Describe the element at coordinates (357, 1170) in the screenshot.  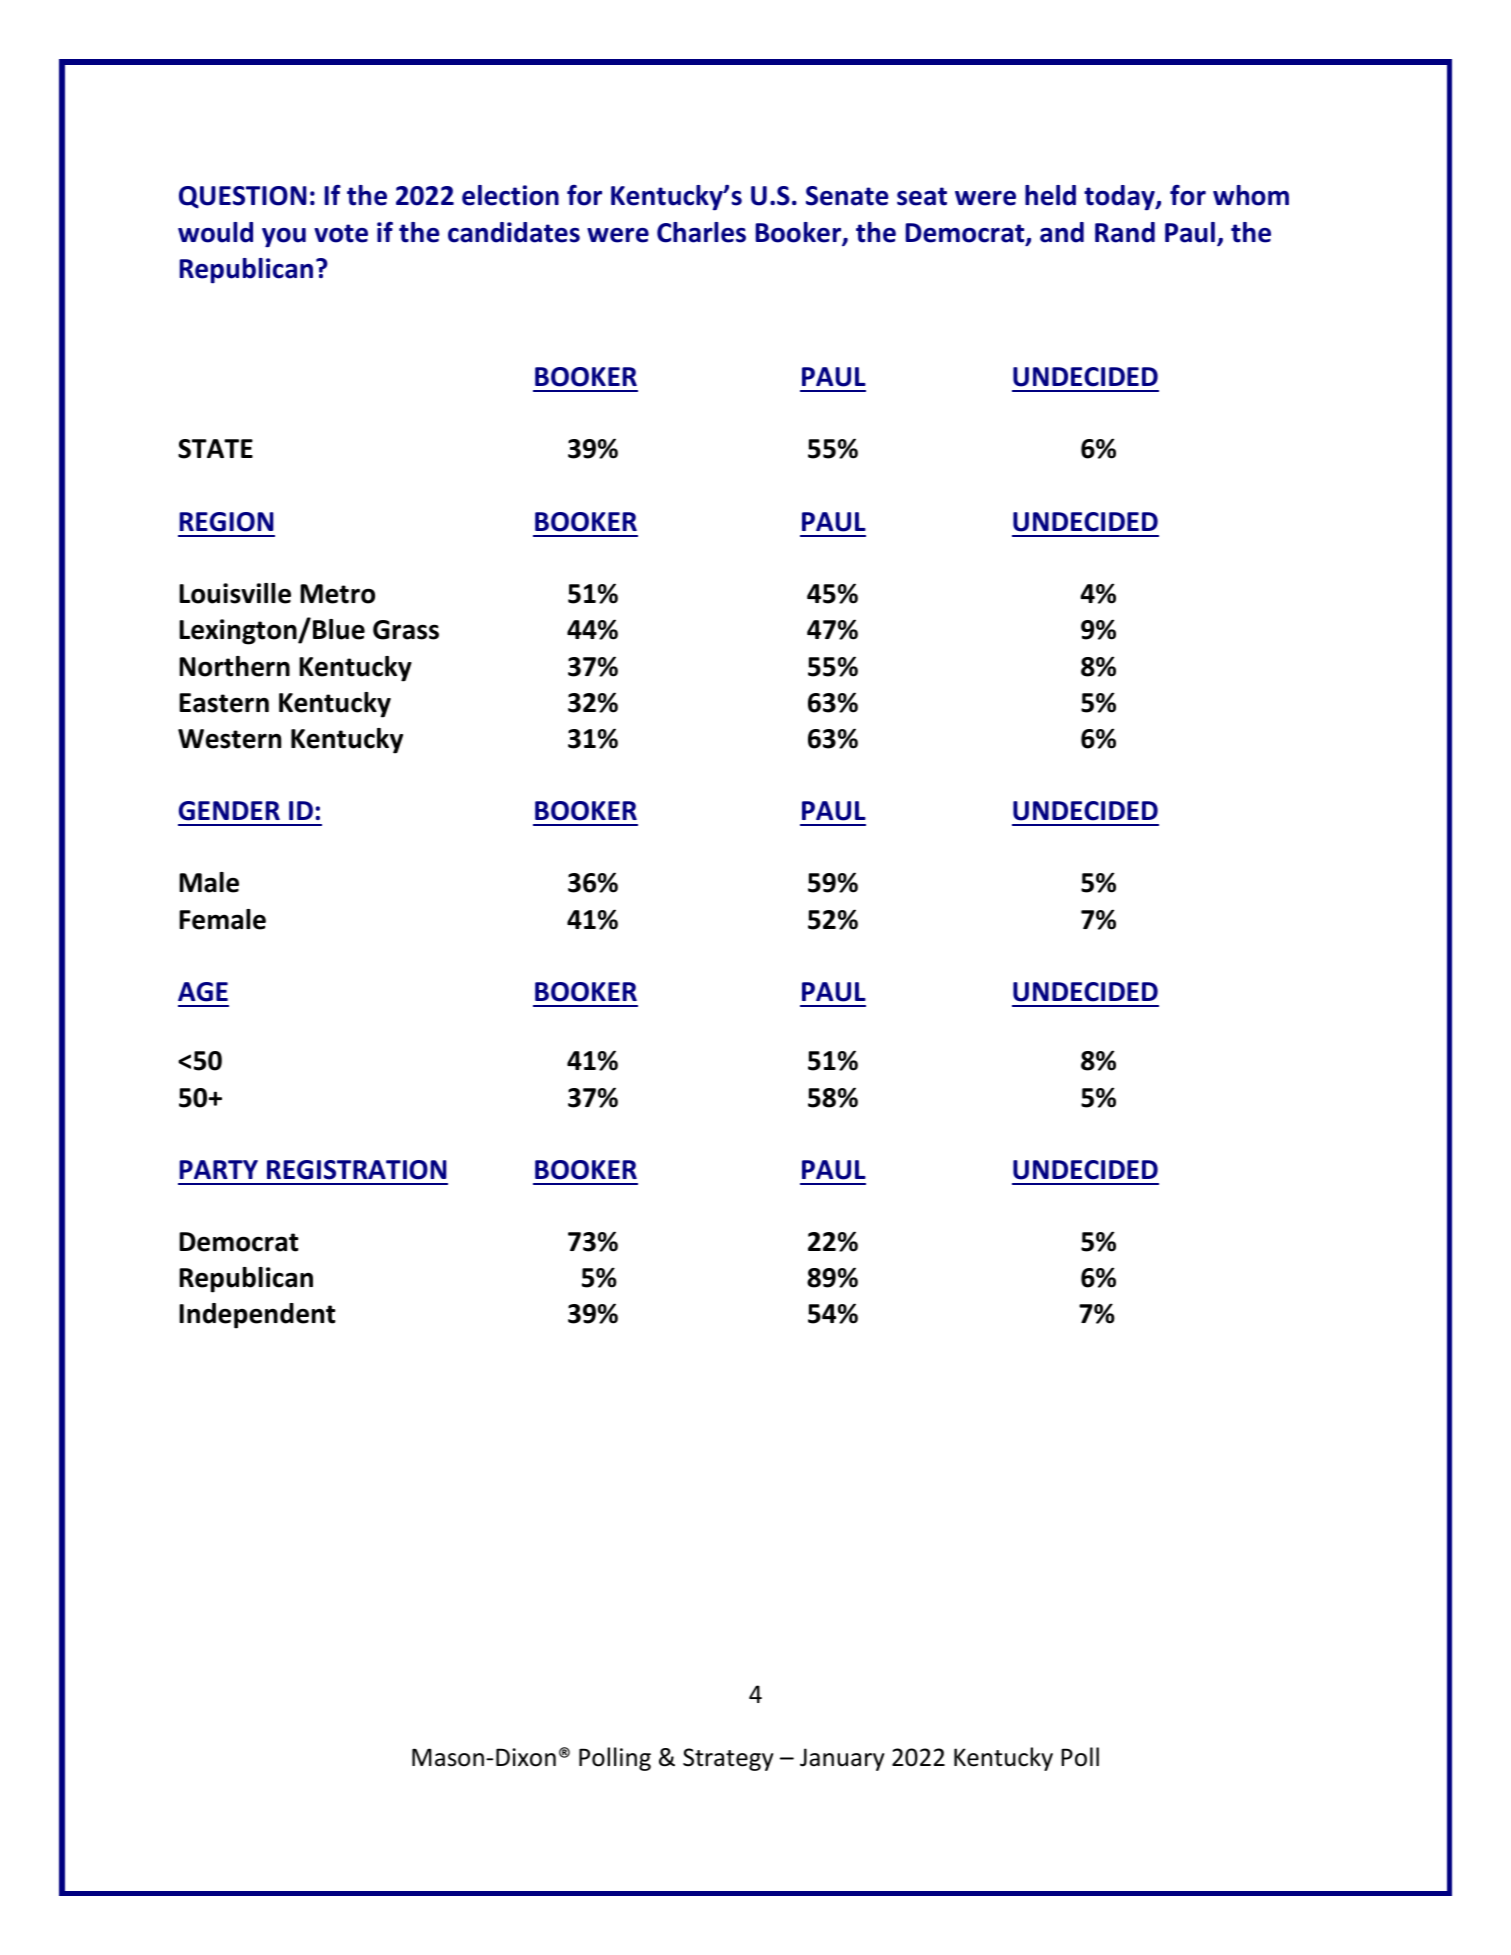
I see `REGISTRATION` at that location.
